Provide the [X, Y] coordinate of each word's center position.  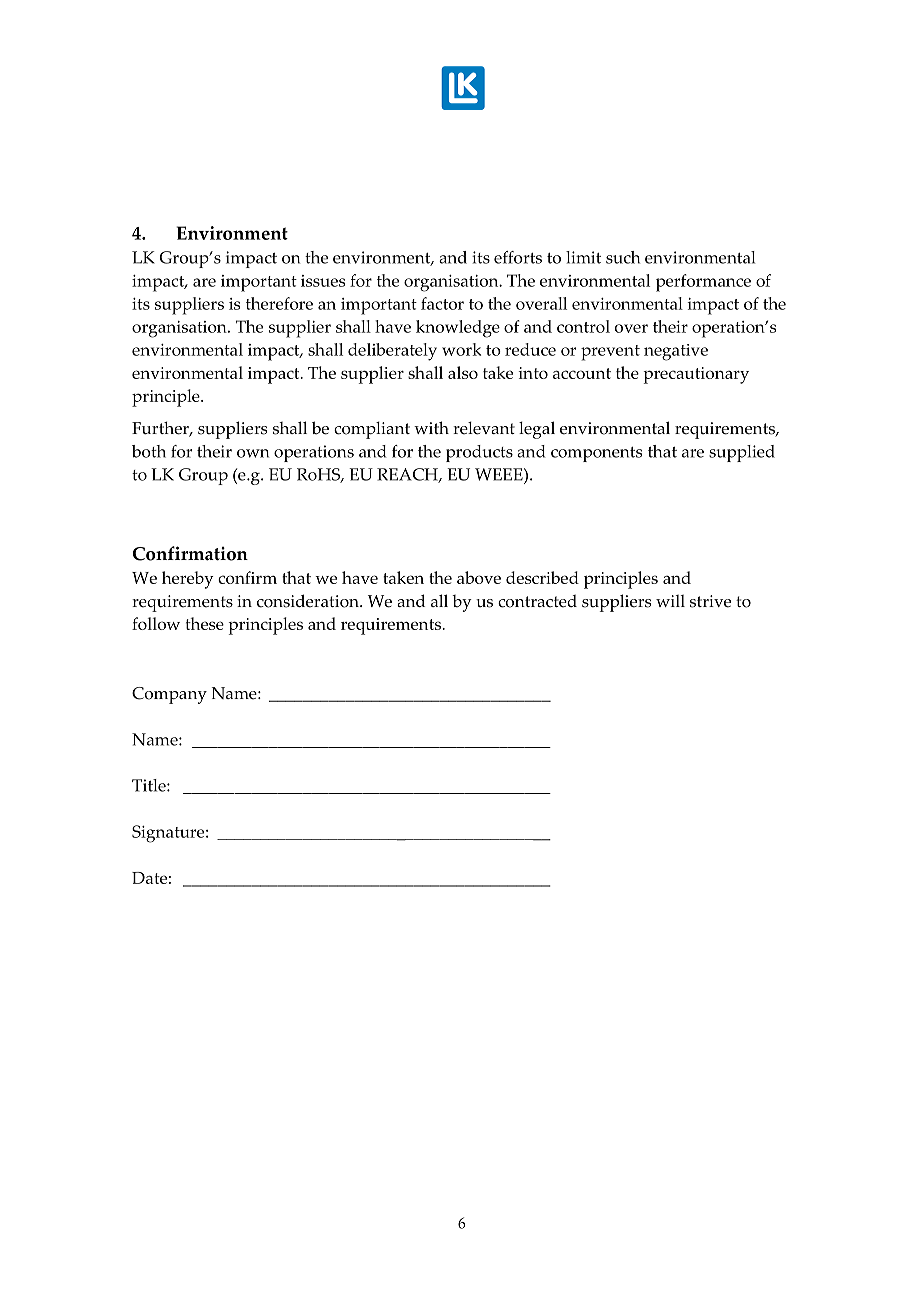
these [205, 623]
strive [710, 601]
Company [169, 695]
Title [150, 785]
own [253, 453]
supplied [742, 453]
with [431, 427]
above [479, 577]
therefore [279, 303]
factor [442, 303]
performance [703, 283]
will [670, 601]
